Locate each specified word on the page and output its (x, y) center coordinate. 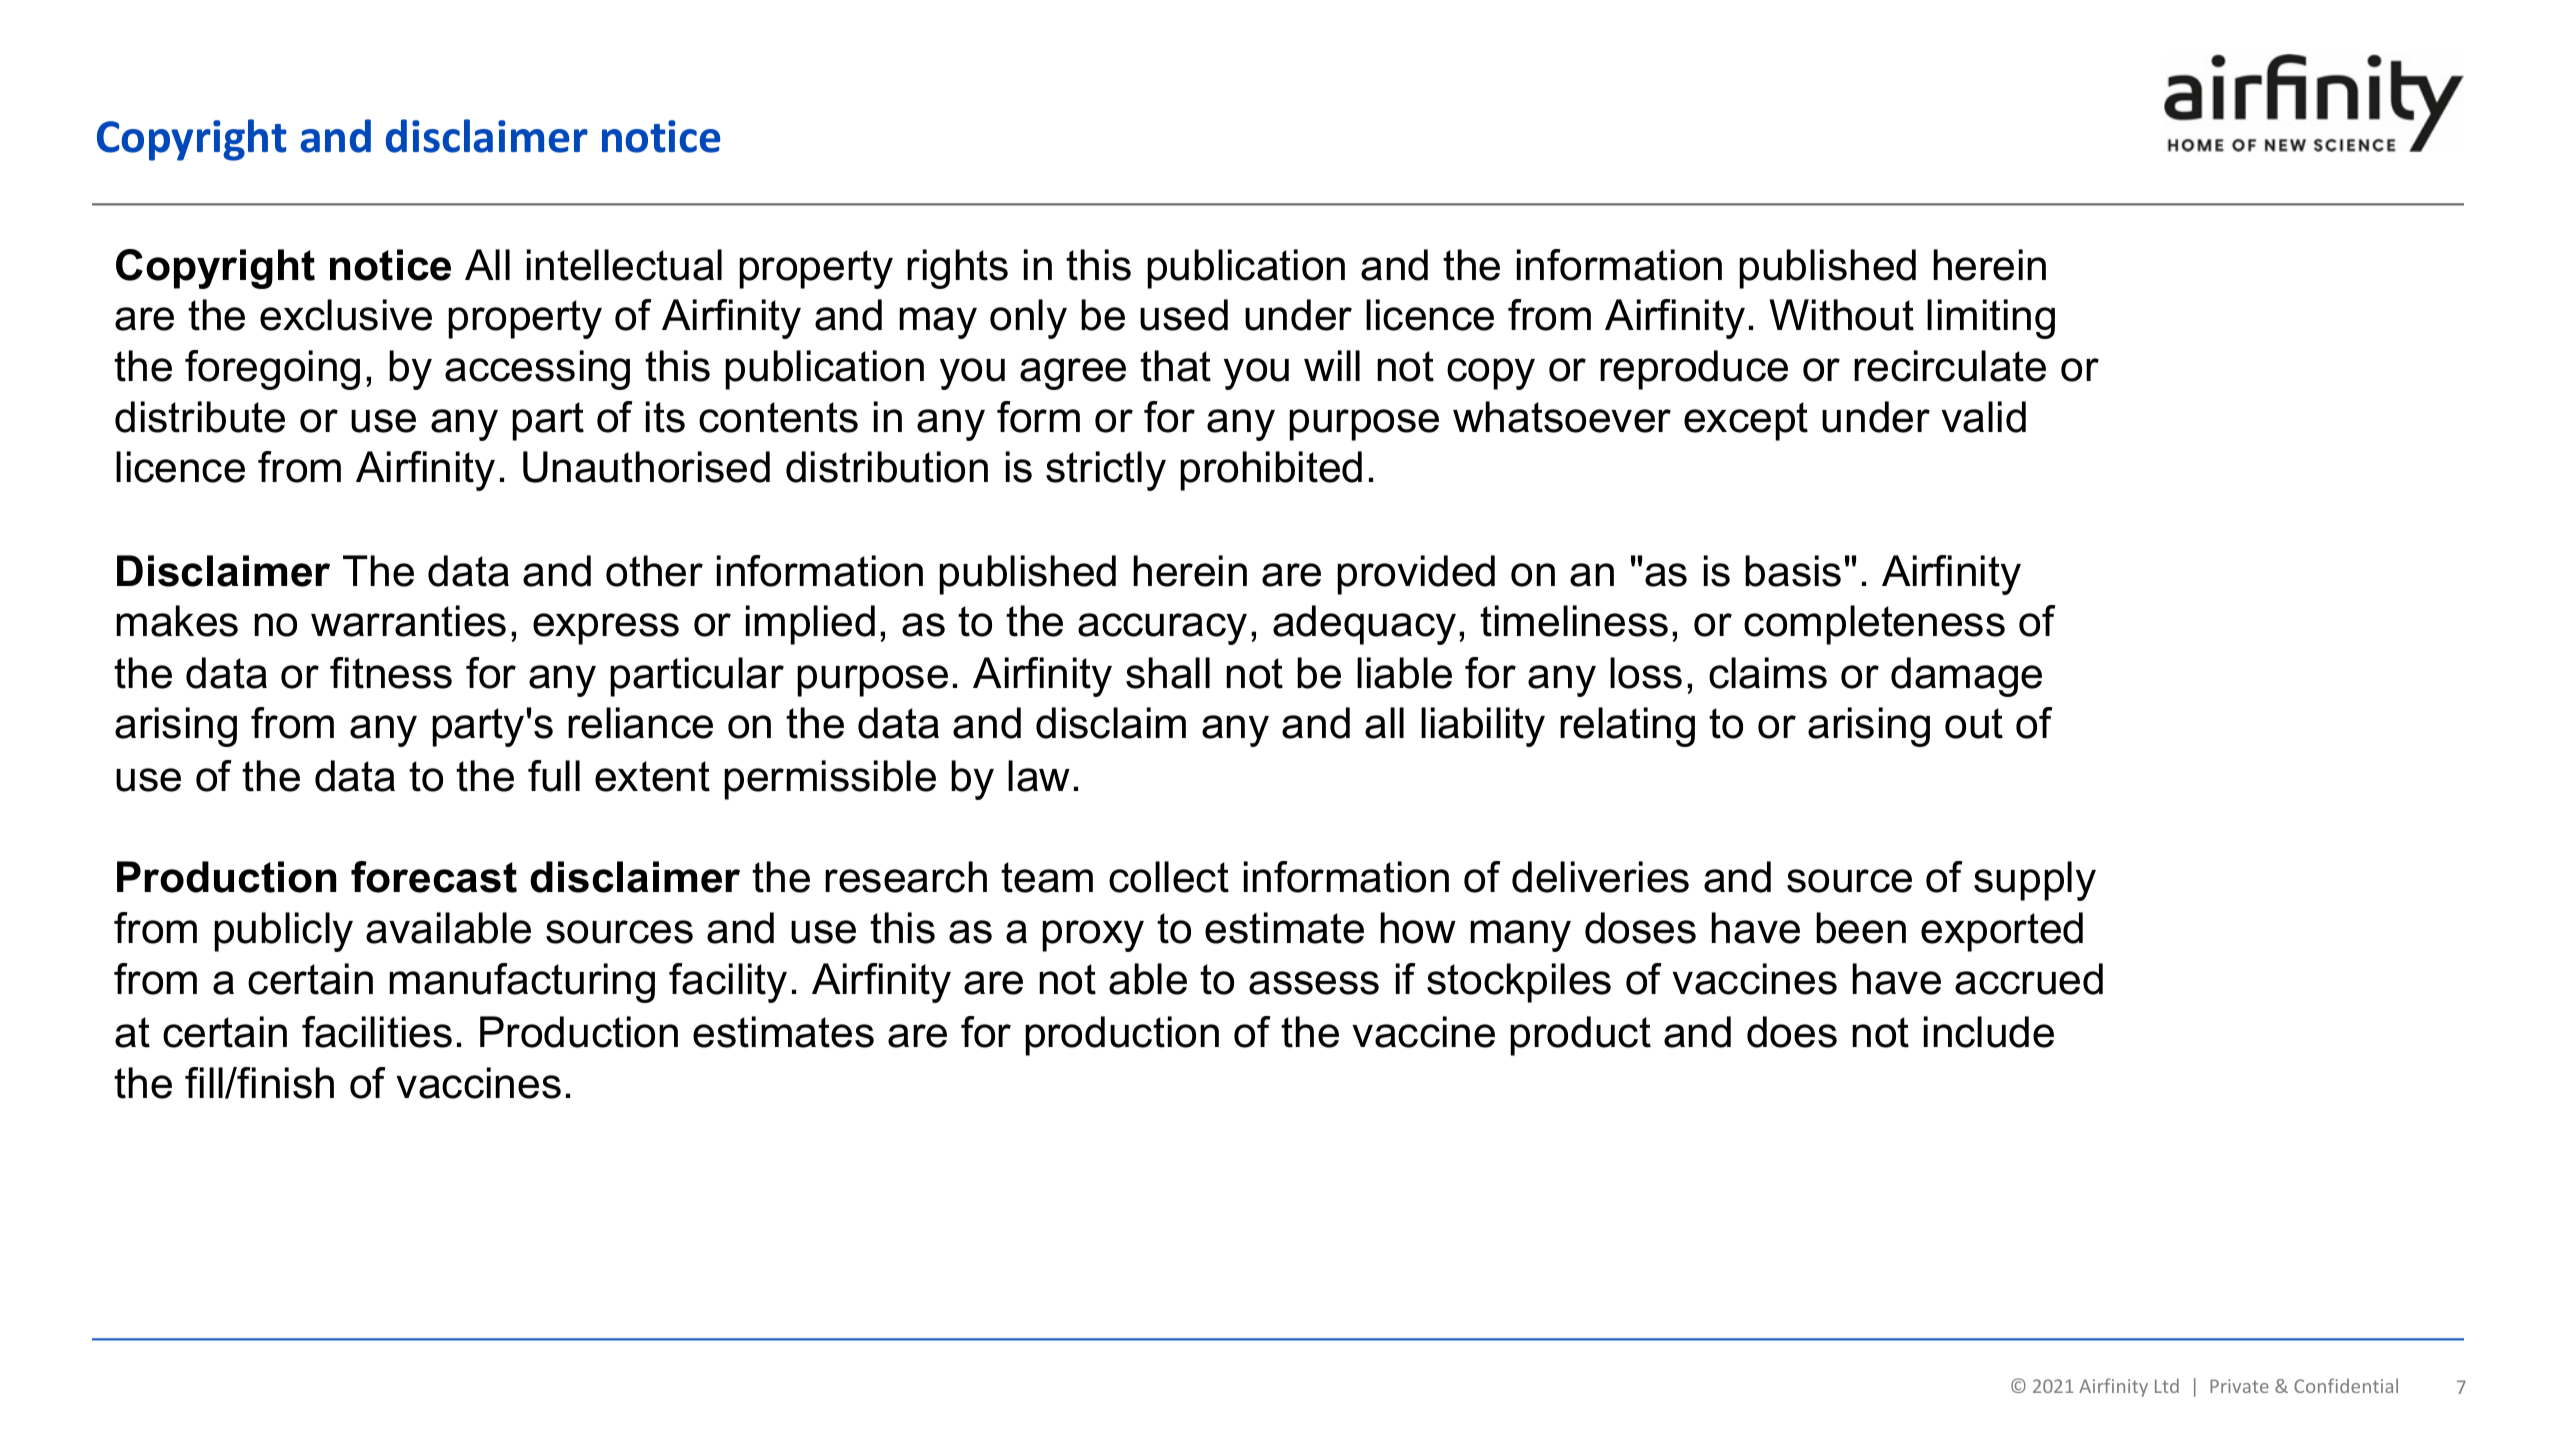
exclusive (346, 315)
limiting (1991, 319)
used (1184, 315)
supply (2035, 881)
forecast (434, 877)
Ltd (2167, 1385)
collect (1169, 877)
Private (2239, 1386)
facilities (377, 1032)
